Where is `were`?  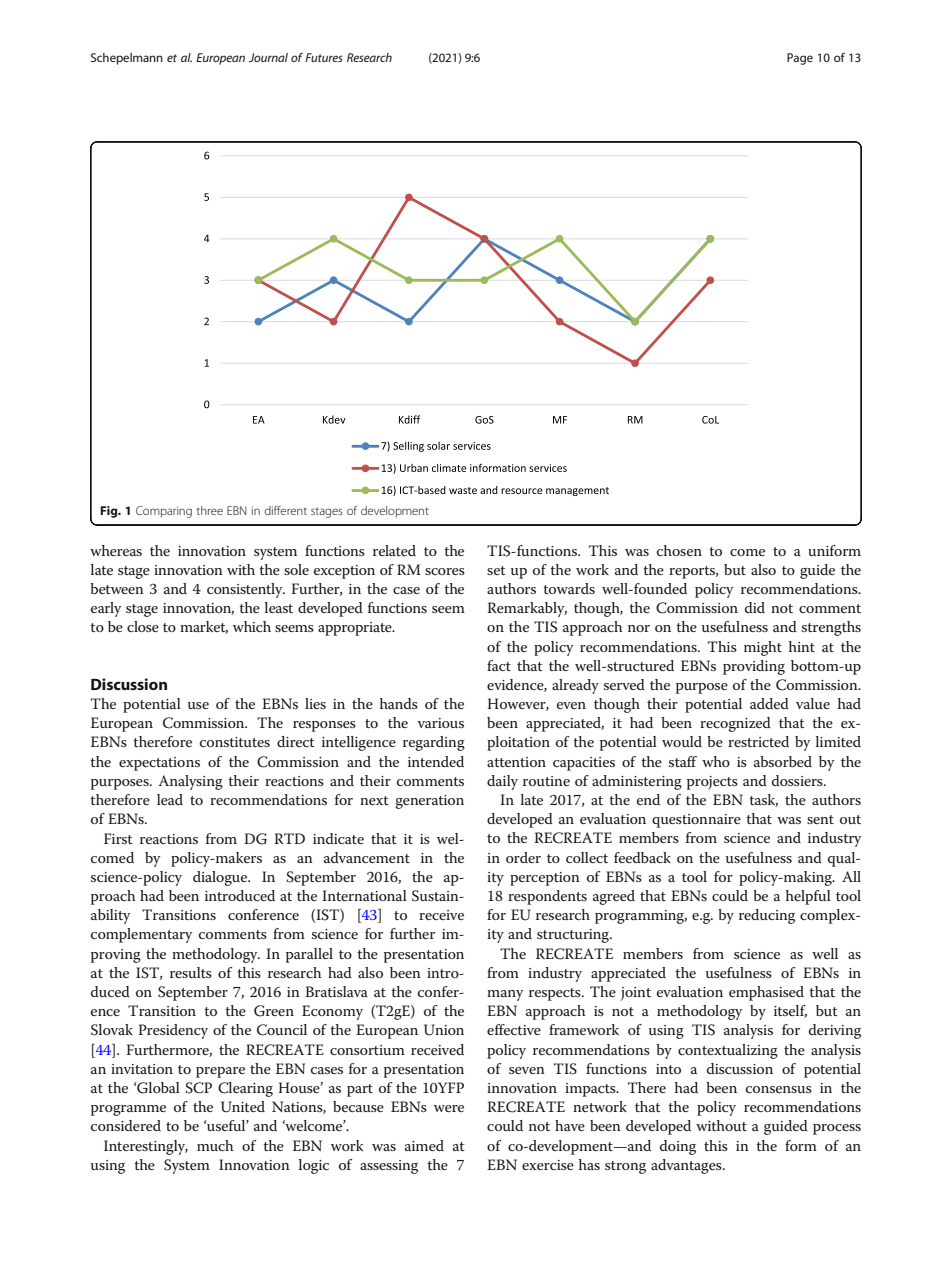 were is located at coordinates (449, 1108).
